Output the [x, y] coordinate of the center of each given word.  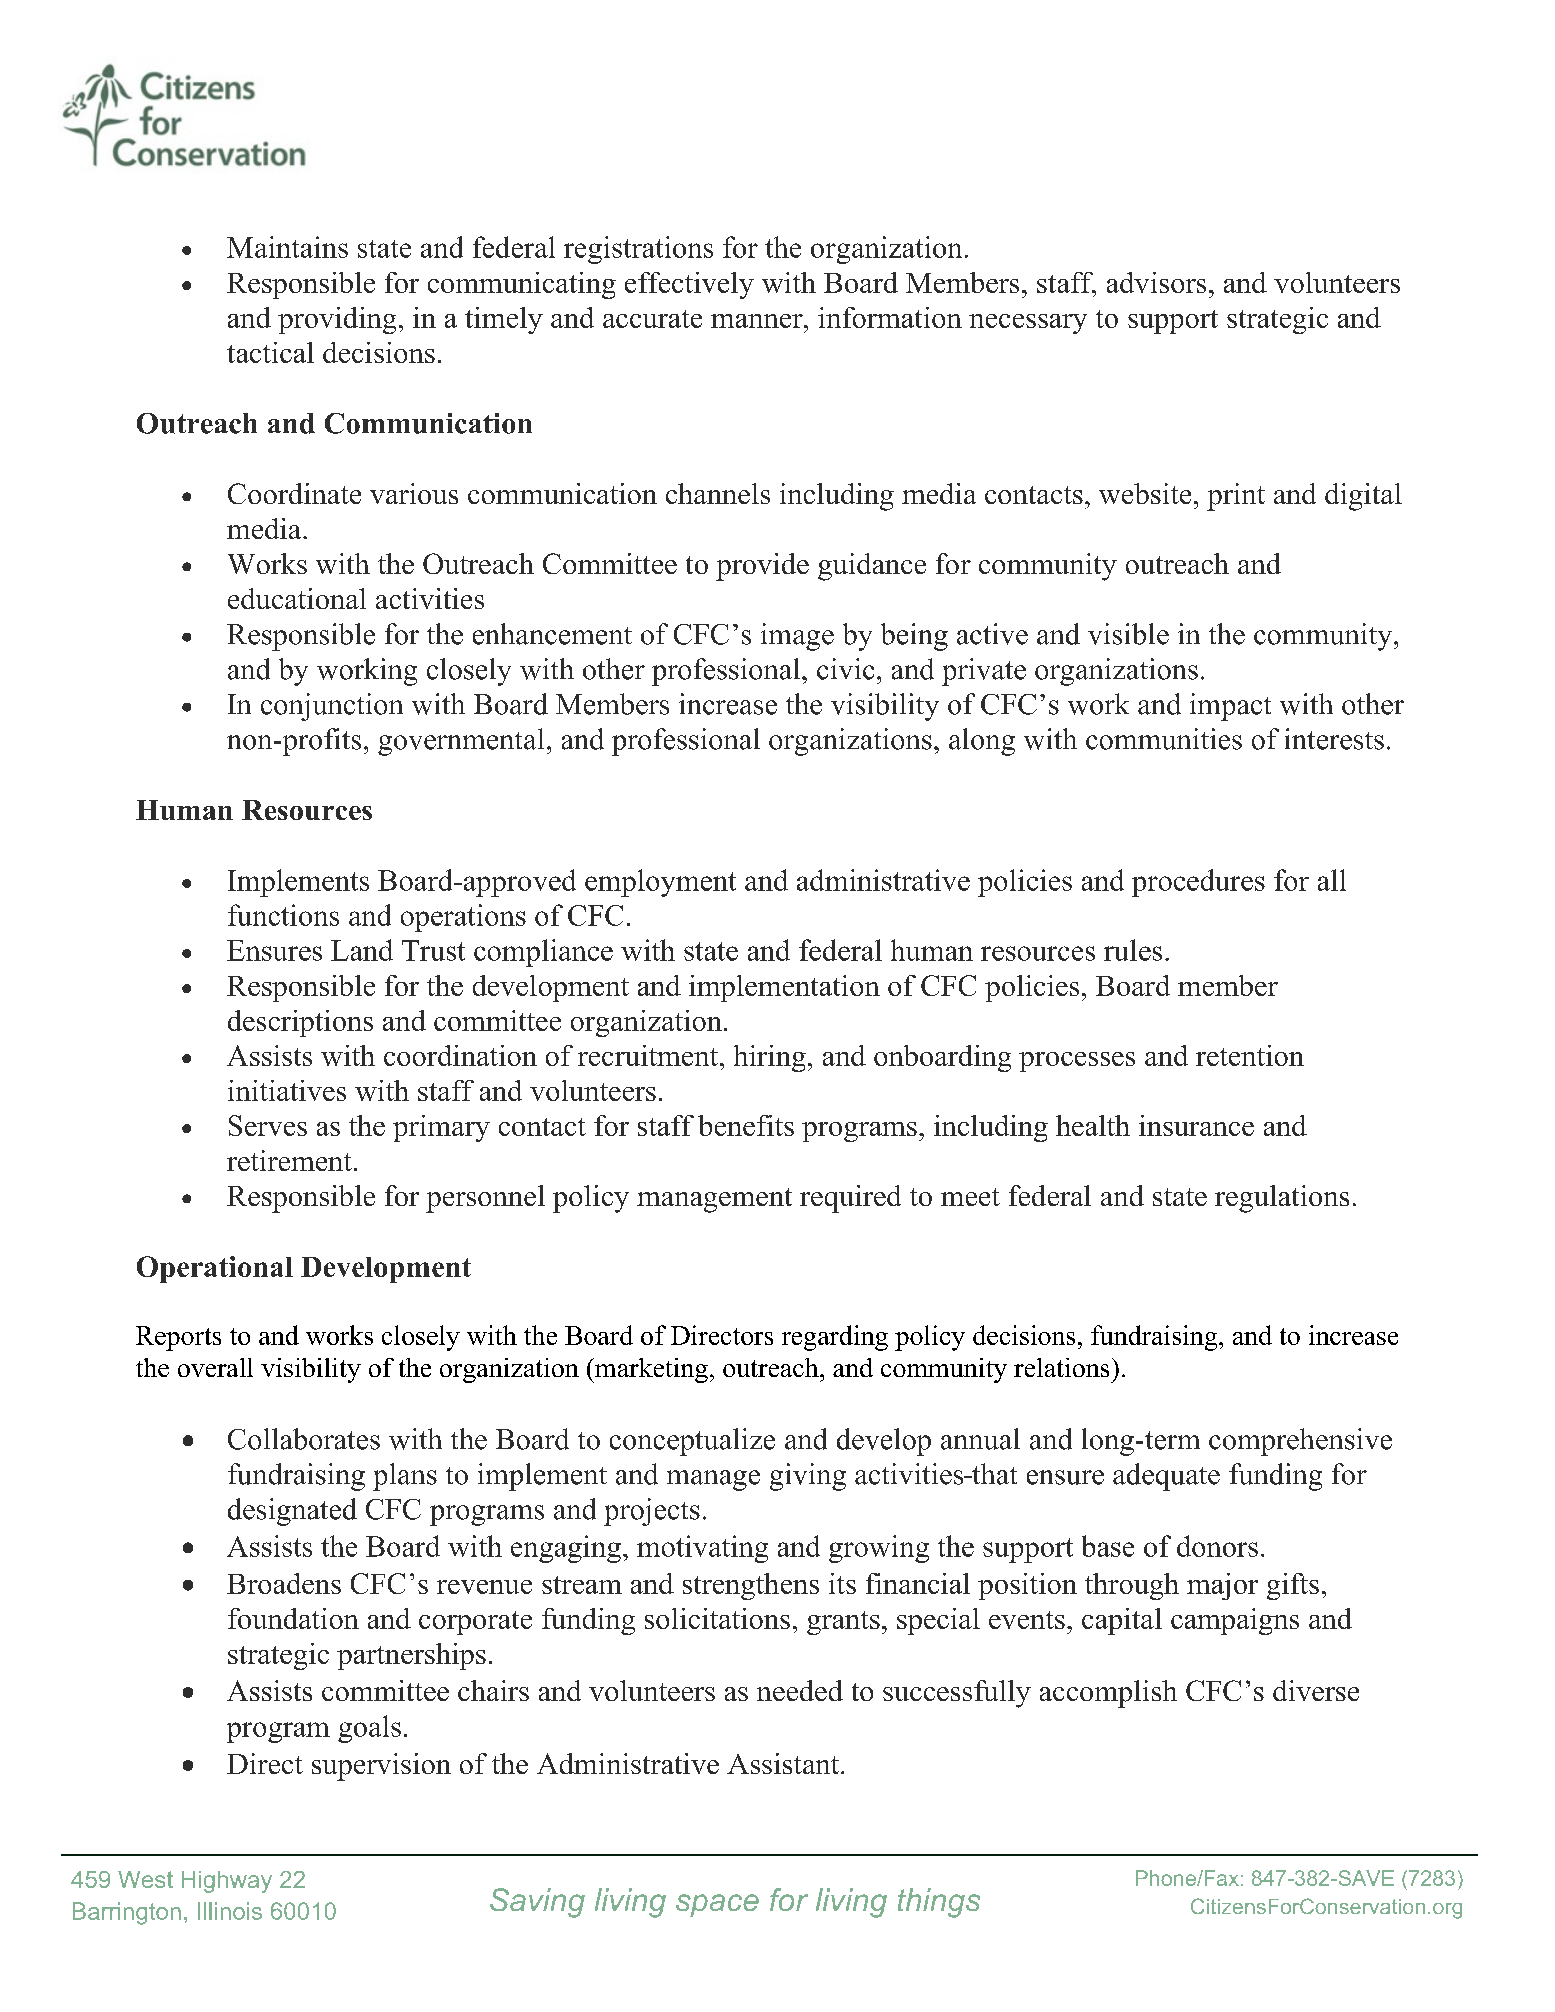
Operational [215, 1269]
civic [845, 669]
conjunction [332, 707]
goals [369, 1729]
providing [337, 320]
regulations [1282, 1199]
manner [758, 321]
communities [1164, 739]
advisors [1156, 282]
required [850, 1199]
